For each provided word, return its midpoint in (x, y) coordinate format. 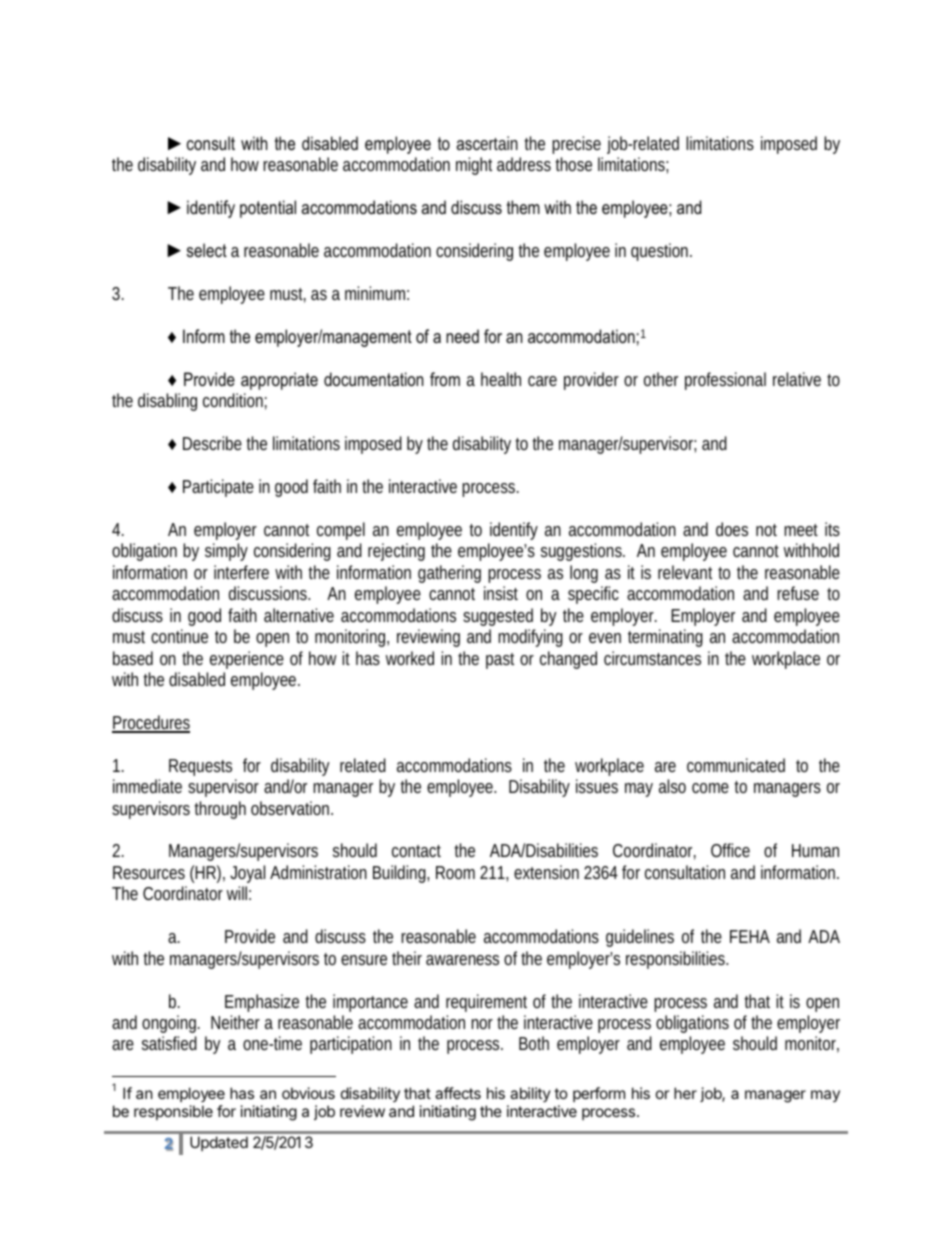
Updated (219, 1143)
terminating (665, 638)
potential (268, 209)
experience (247, 660)
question (661, 252)
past (500, 661)
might (474, 166)
